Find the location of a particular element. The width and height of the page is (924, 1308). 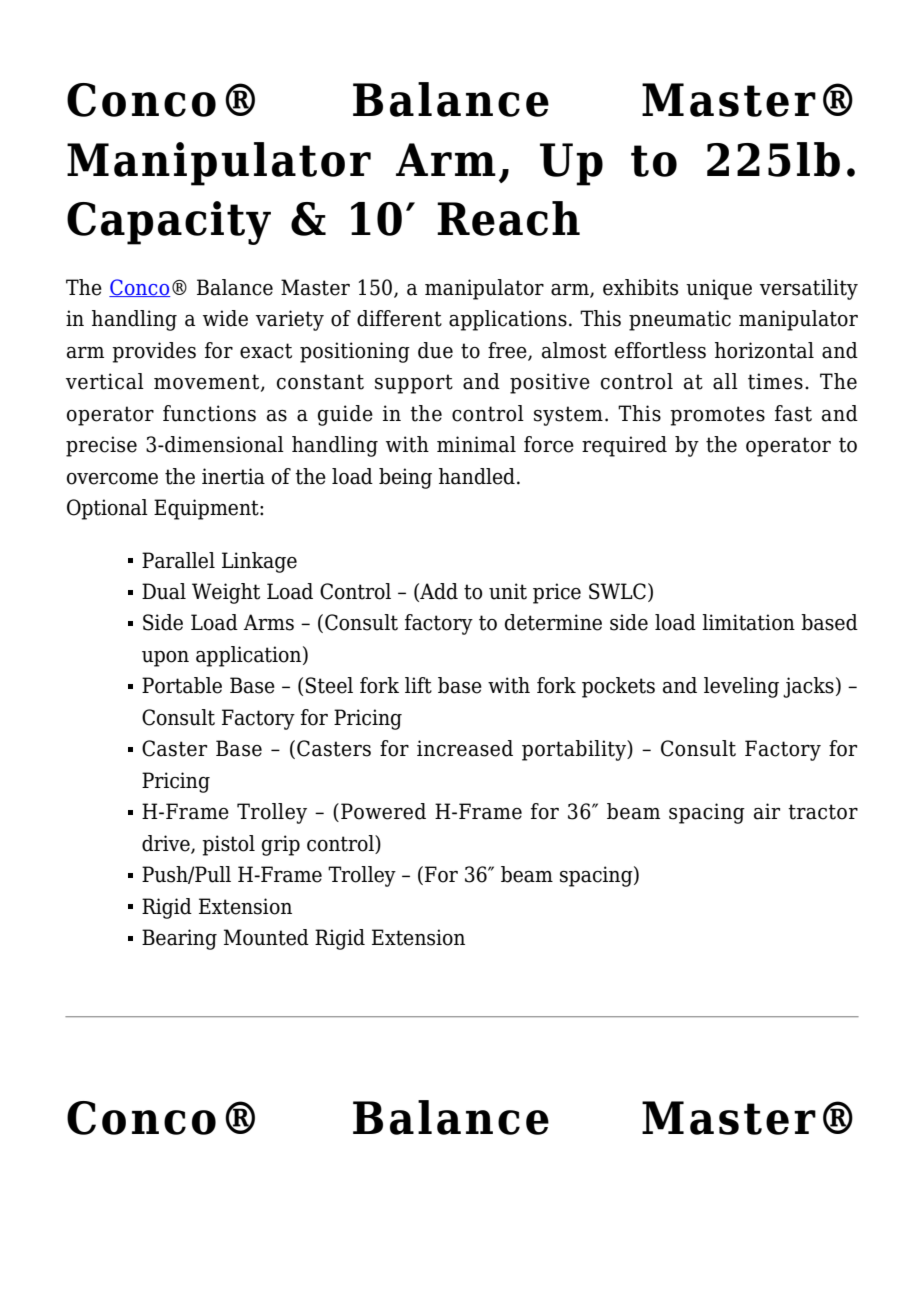

increased is located at coordinates (465, 748).
